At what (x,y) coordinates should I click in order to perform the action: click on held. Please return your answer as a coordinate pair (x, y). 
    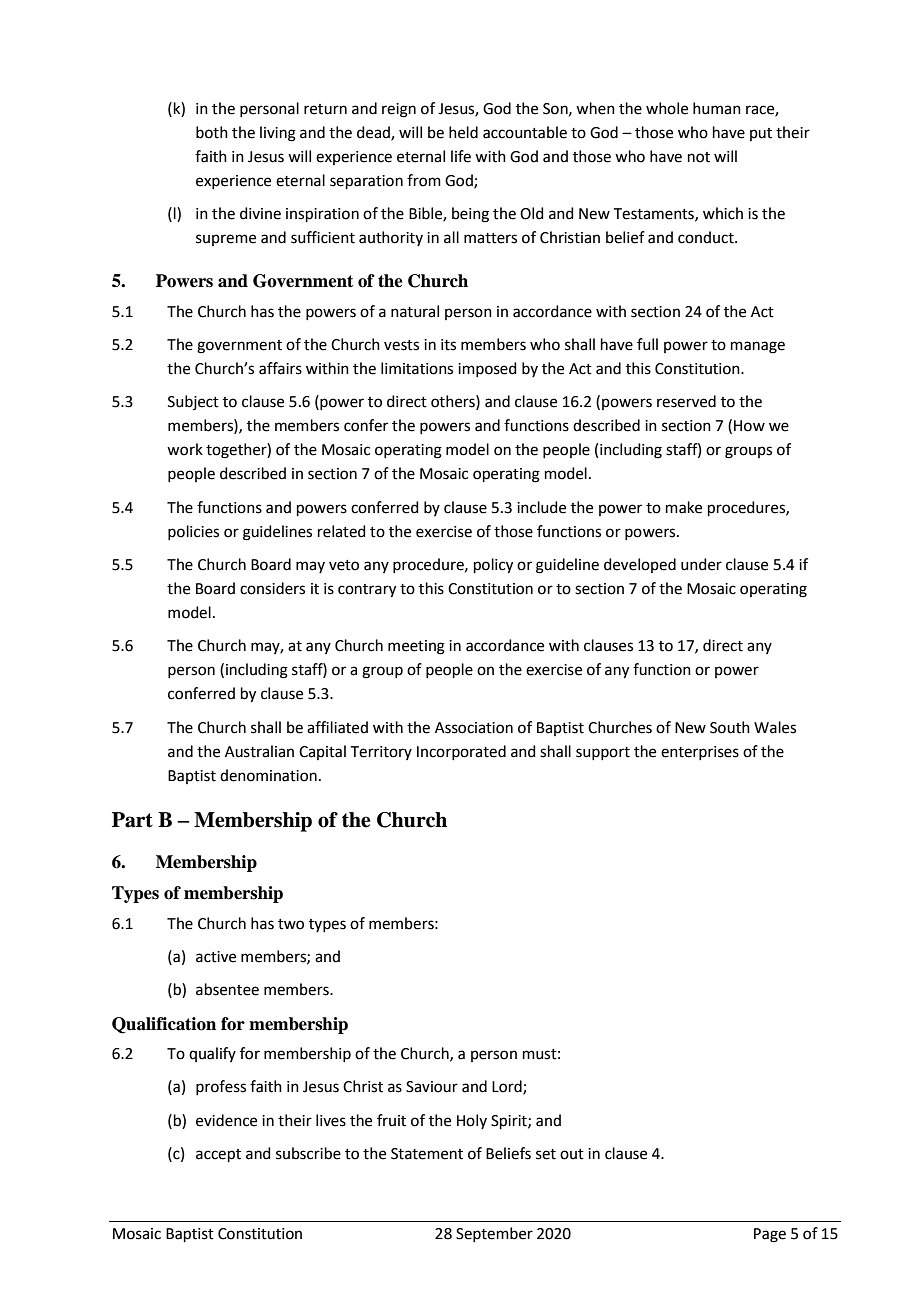
    Looking at the image, I should click on (463, 132).
